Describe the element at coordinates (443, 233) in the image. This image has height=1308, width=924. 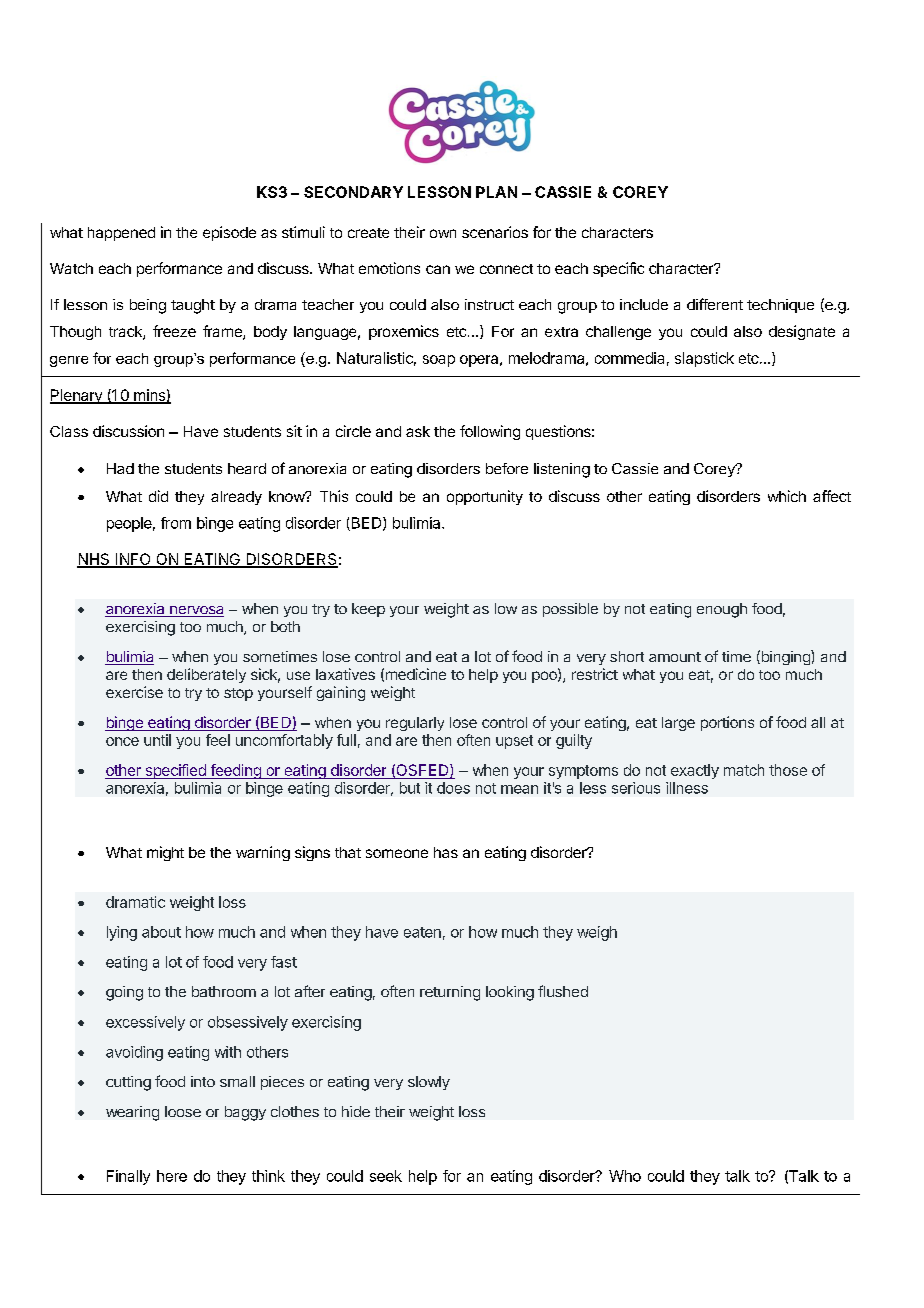
I see `own` at that location.
